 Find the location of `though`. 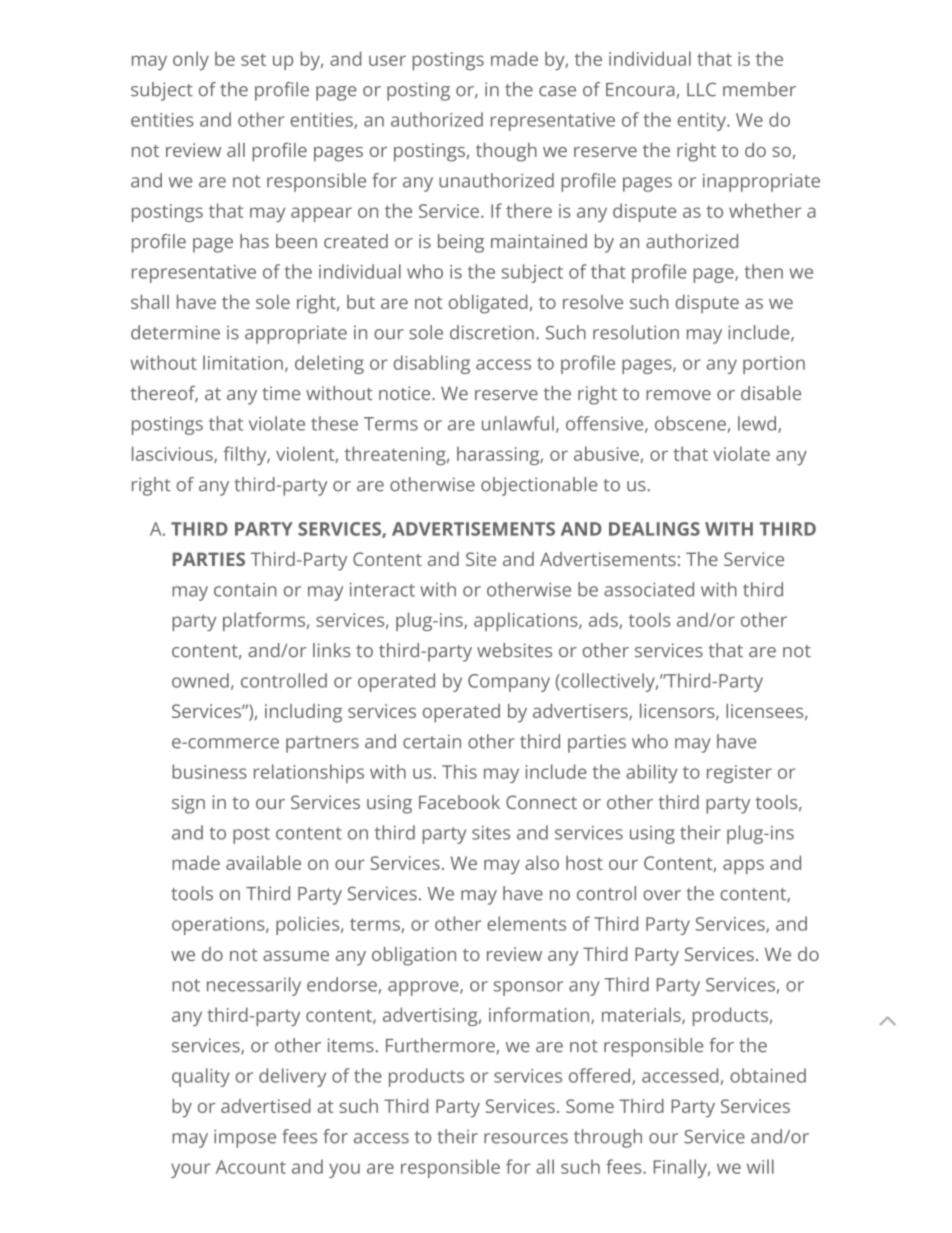

though is located at coordinates (506, 152).
